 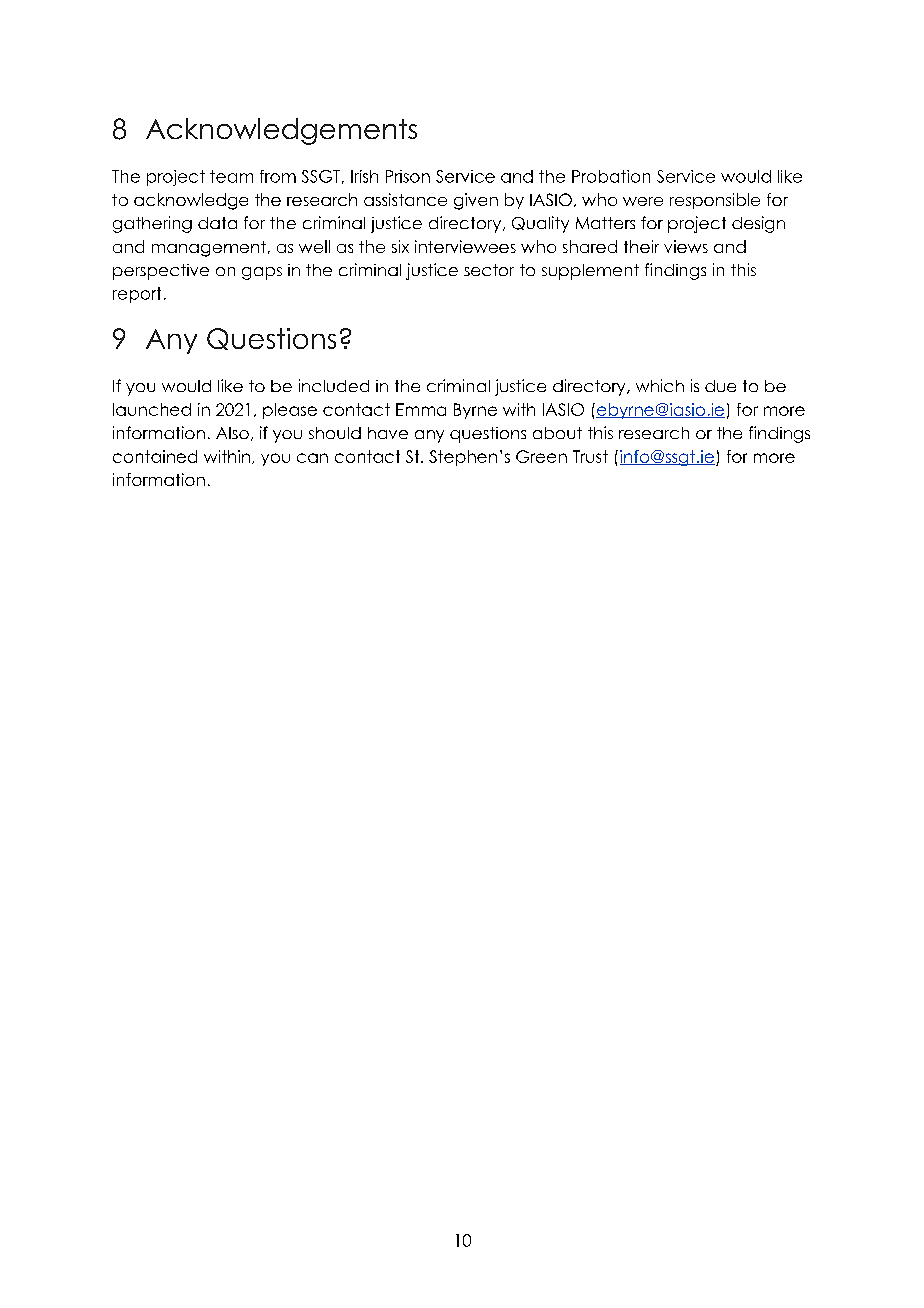 What do you see at coordinates (489, 270) in the screenshot?
I see `sector` at bounding box center [489, 270].
